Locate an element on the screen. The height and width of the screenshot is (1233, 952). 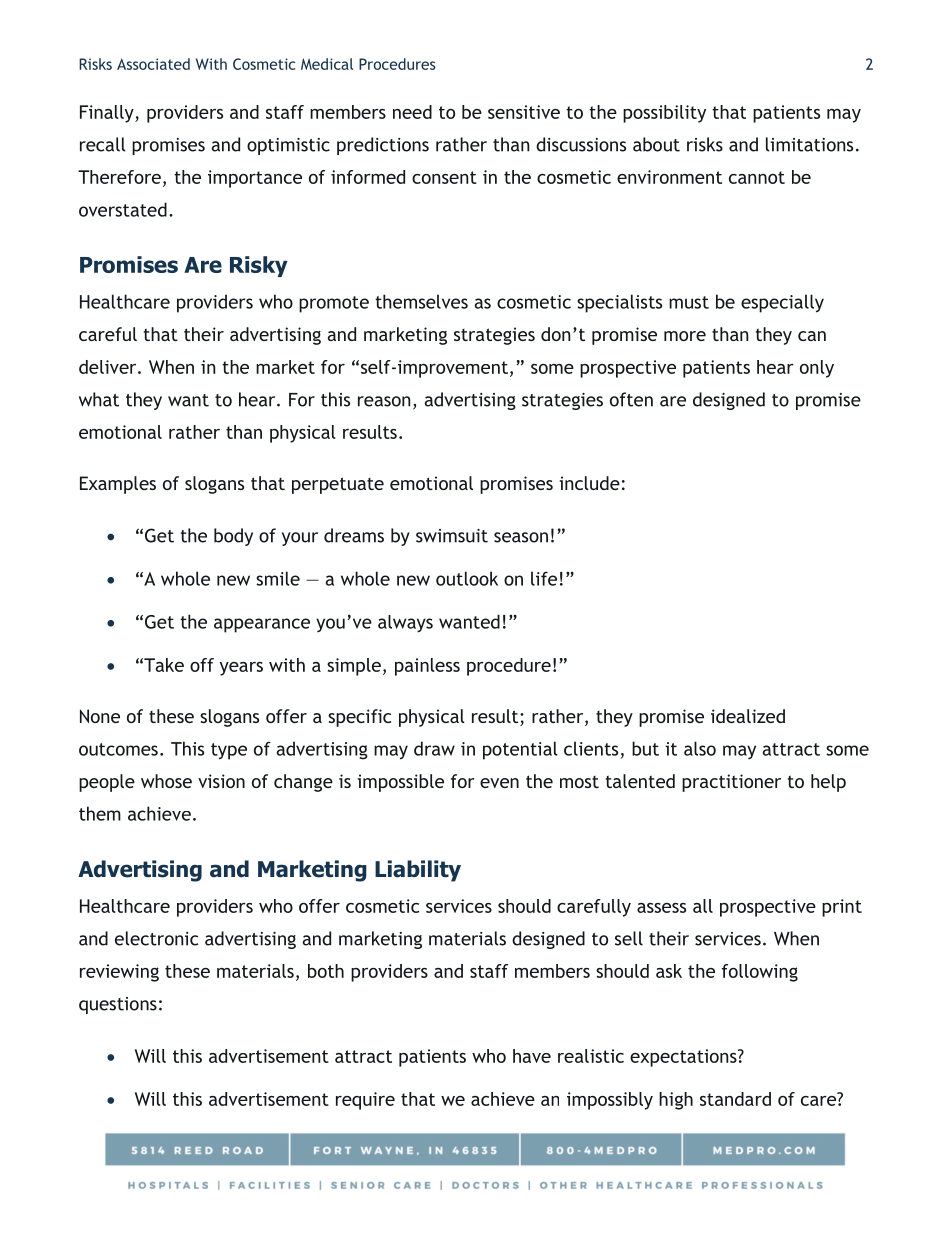
sensitive is located at coordinates (524, 112).
